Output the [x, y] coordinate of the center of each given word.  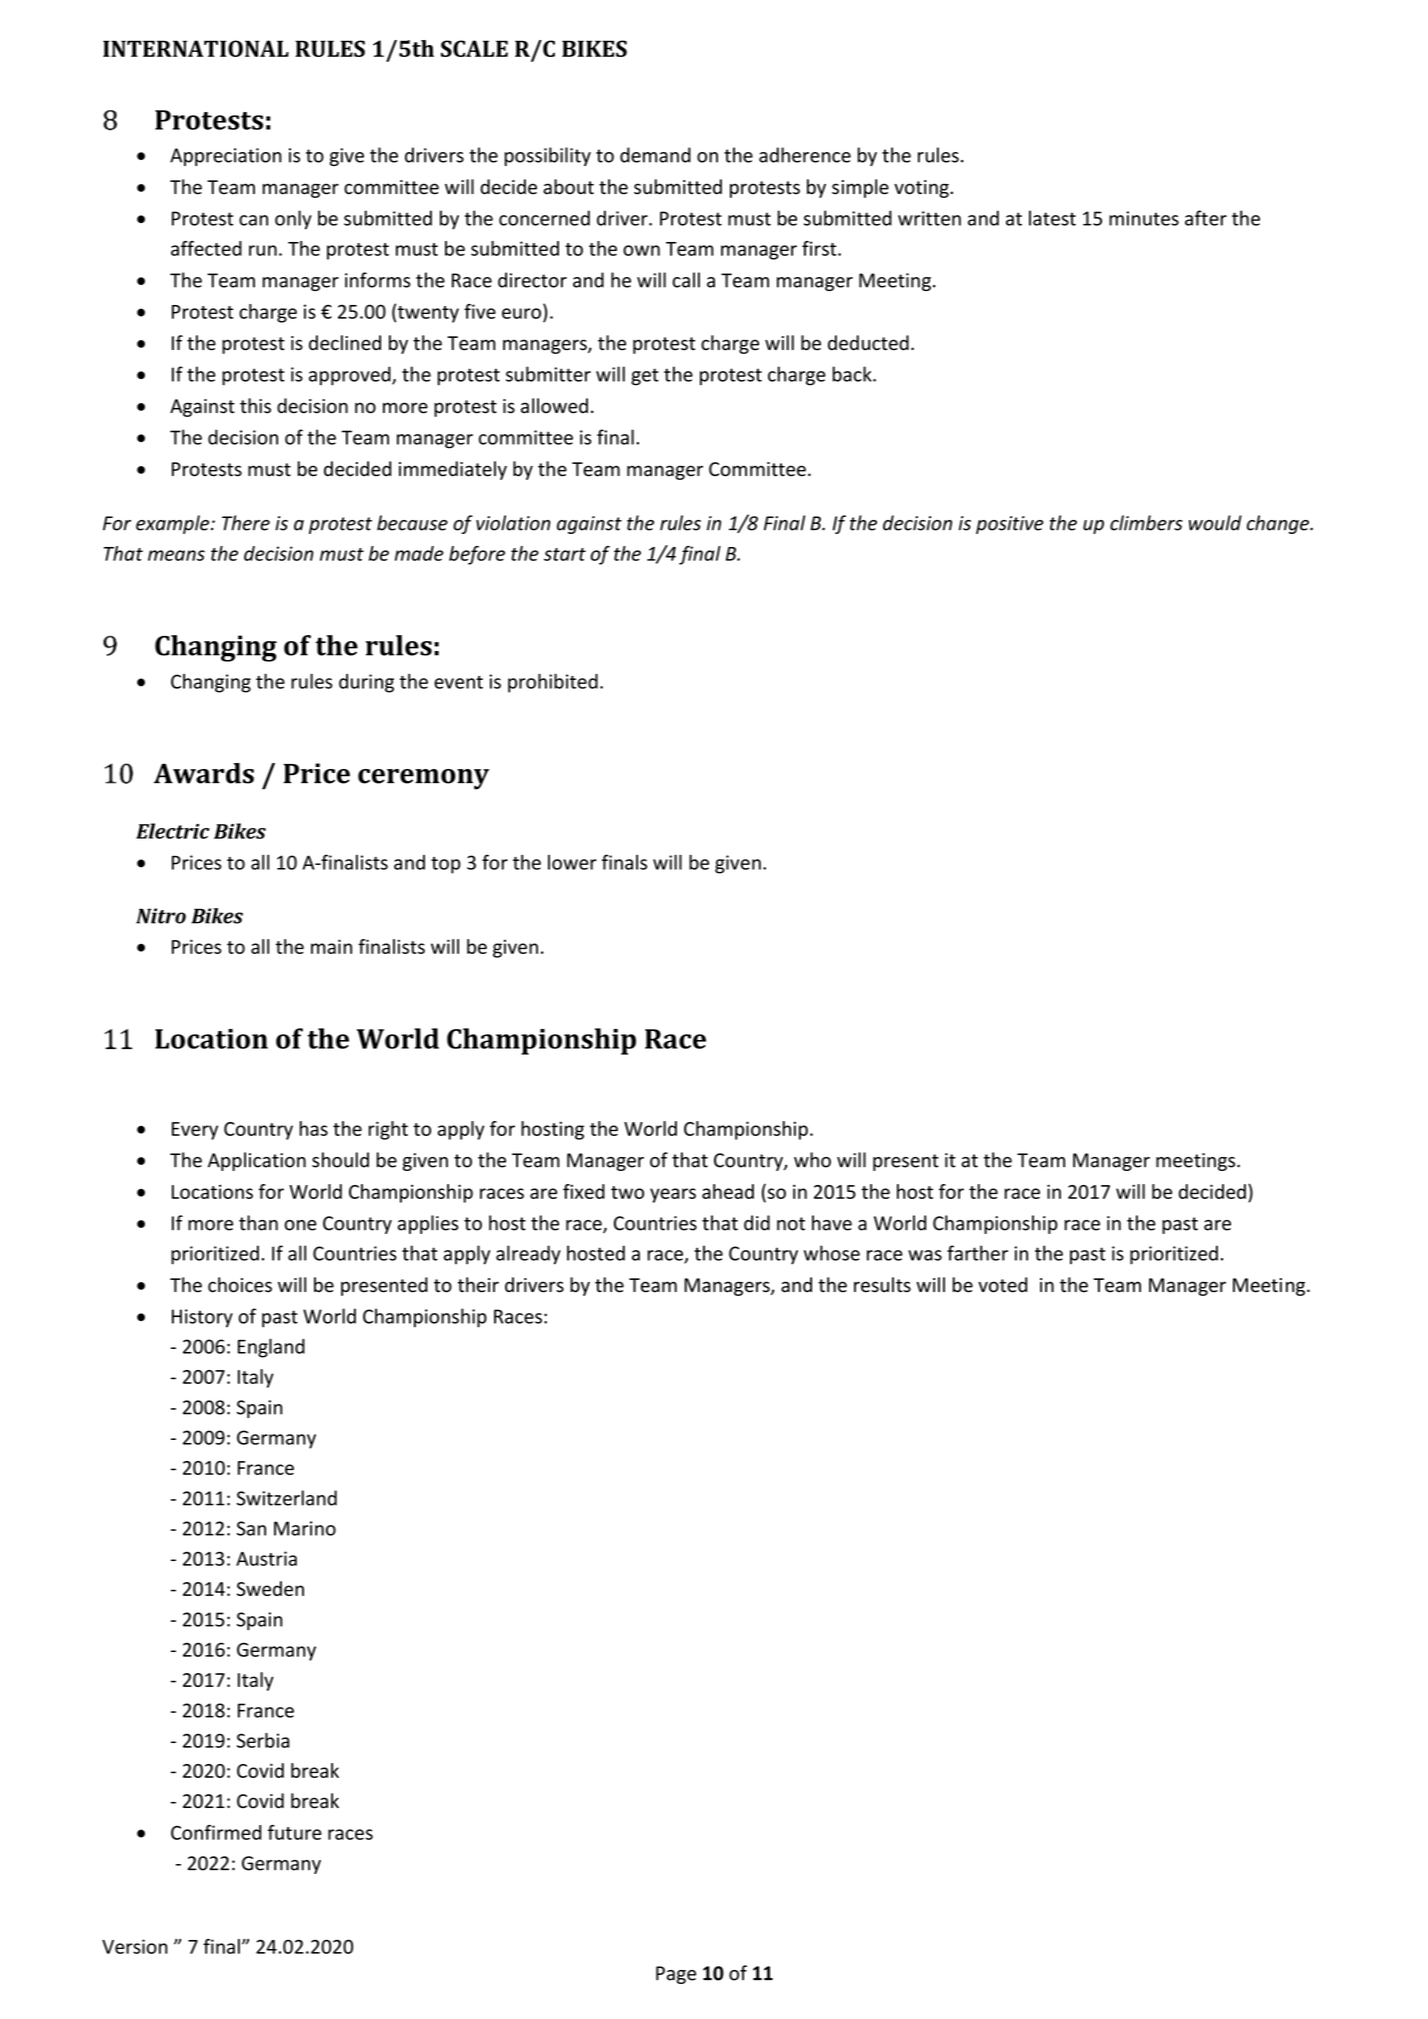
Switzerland [287, 1498]
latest [1052, 218]
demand [655, 155]
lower [572, 862]
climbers [1146, 523]
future [295, 1832]
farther [977, 1253]
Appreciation [225, 157]
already [528, 1255]
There [246, 523]
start [565, 554]
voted [1002, 1285]
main [331, 946]
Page [676, 1975]
